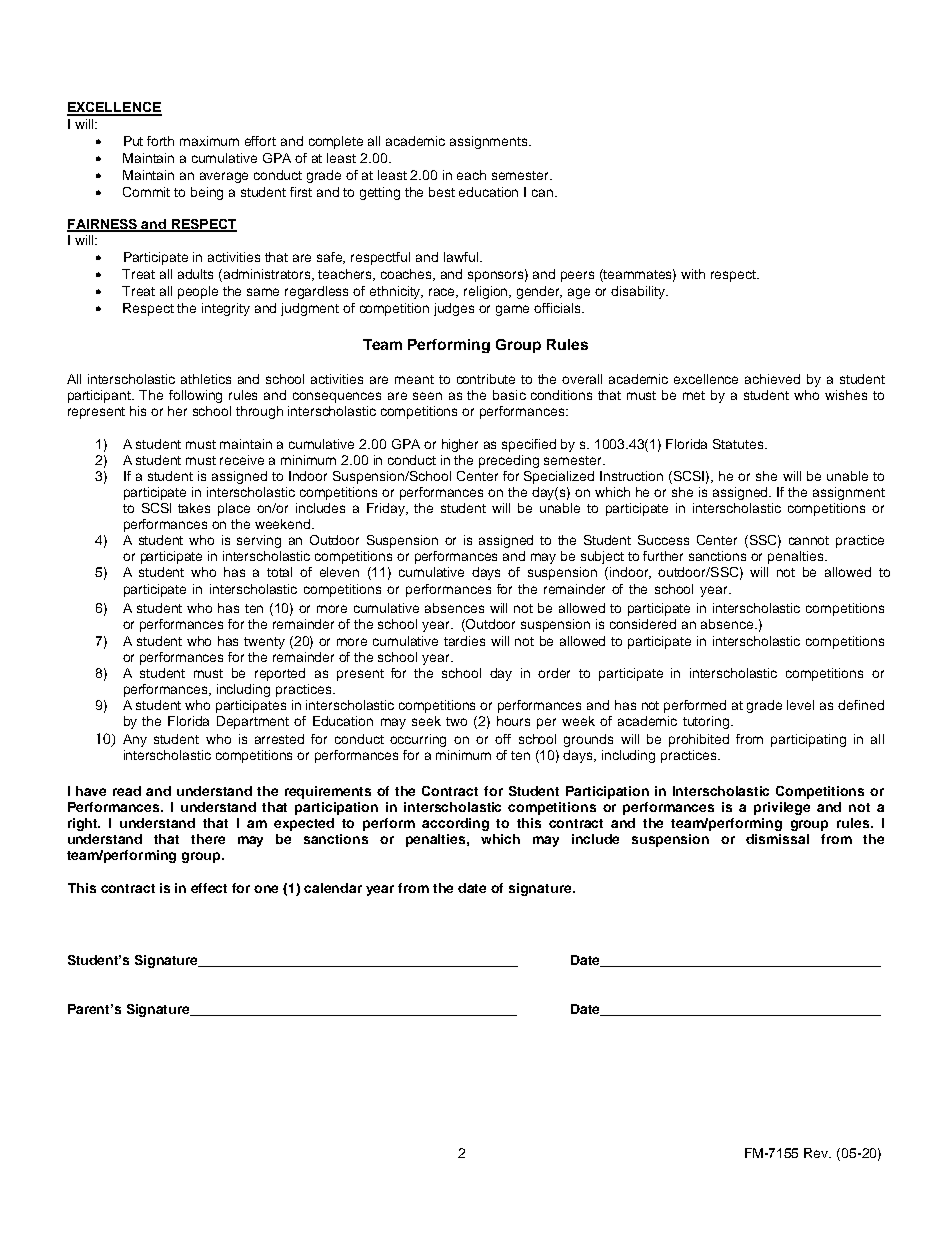 The height and width of the screenshot is (1233, 952). I want to click on effect, so click(209, 888).
